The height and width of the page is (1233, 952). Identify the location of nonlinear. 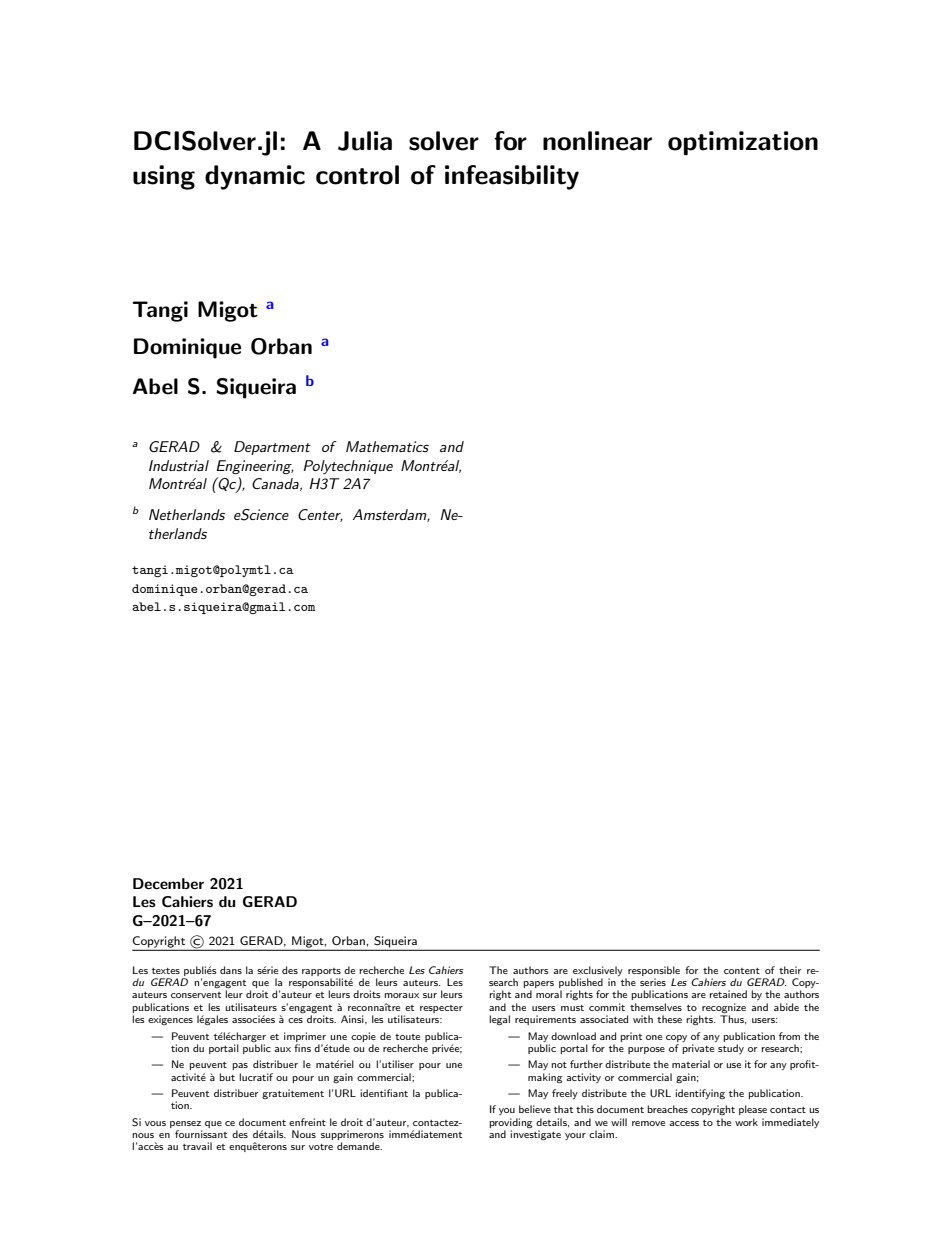
(597, 141).
